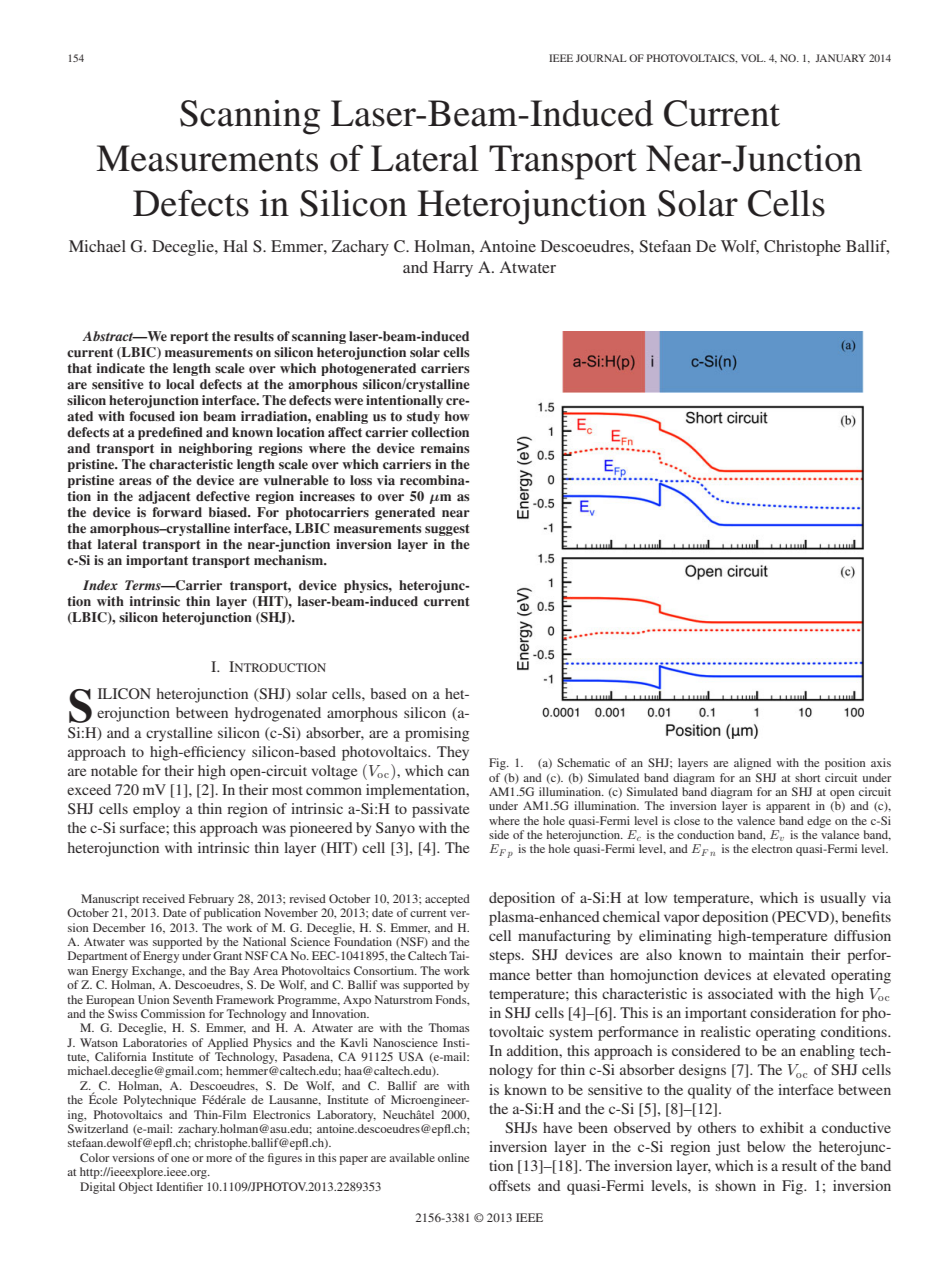 The width and height of the page is (952, 1270). I want to click on JOURNAL, so click(601, 58).
